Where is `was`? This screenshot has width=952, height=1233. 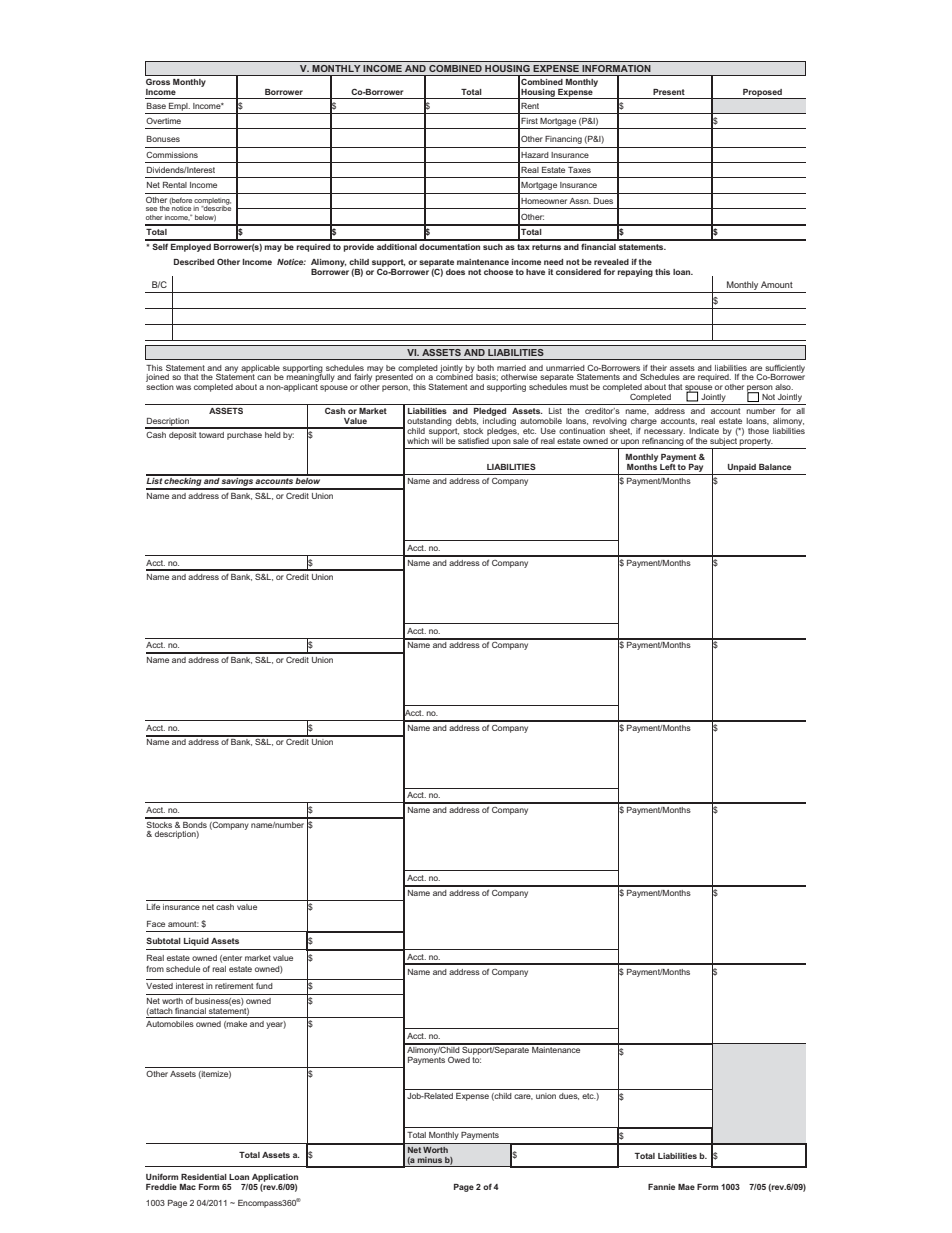
was is located at coordinates (183, 387).
